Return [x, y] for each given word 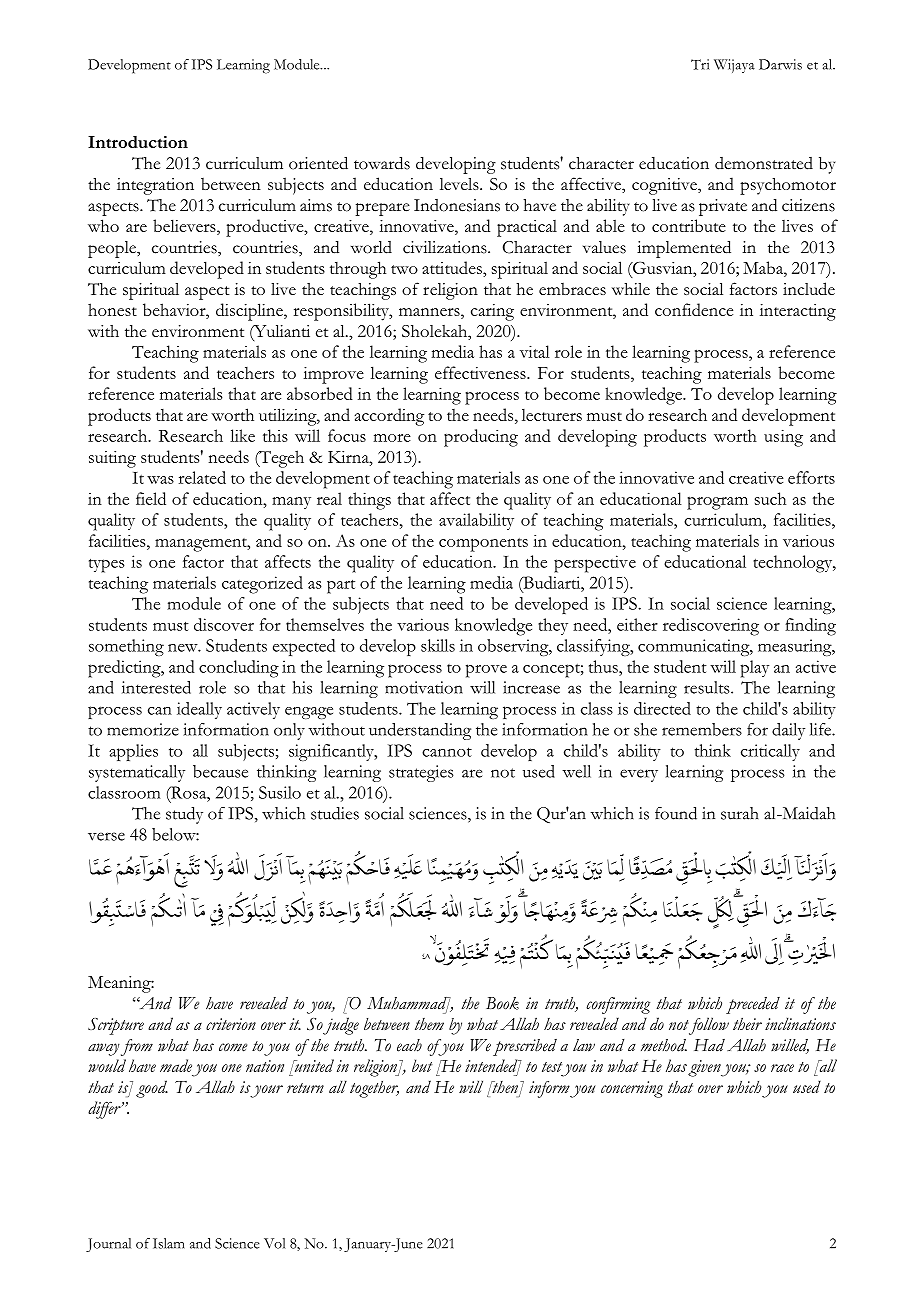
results [708, 687]
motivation [424, 687]
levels [460, 184]
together [374, 1089]
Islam [169, 1243]
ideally [199, 710]
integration [155, 186]
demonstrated [764, 163]
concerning [632, 1089]
